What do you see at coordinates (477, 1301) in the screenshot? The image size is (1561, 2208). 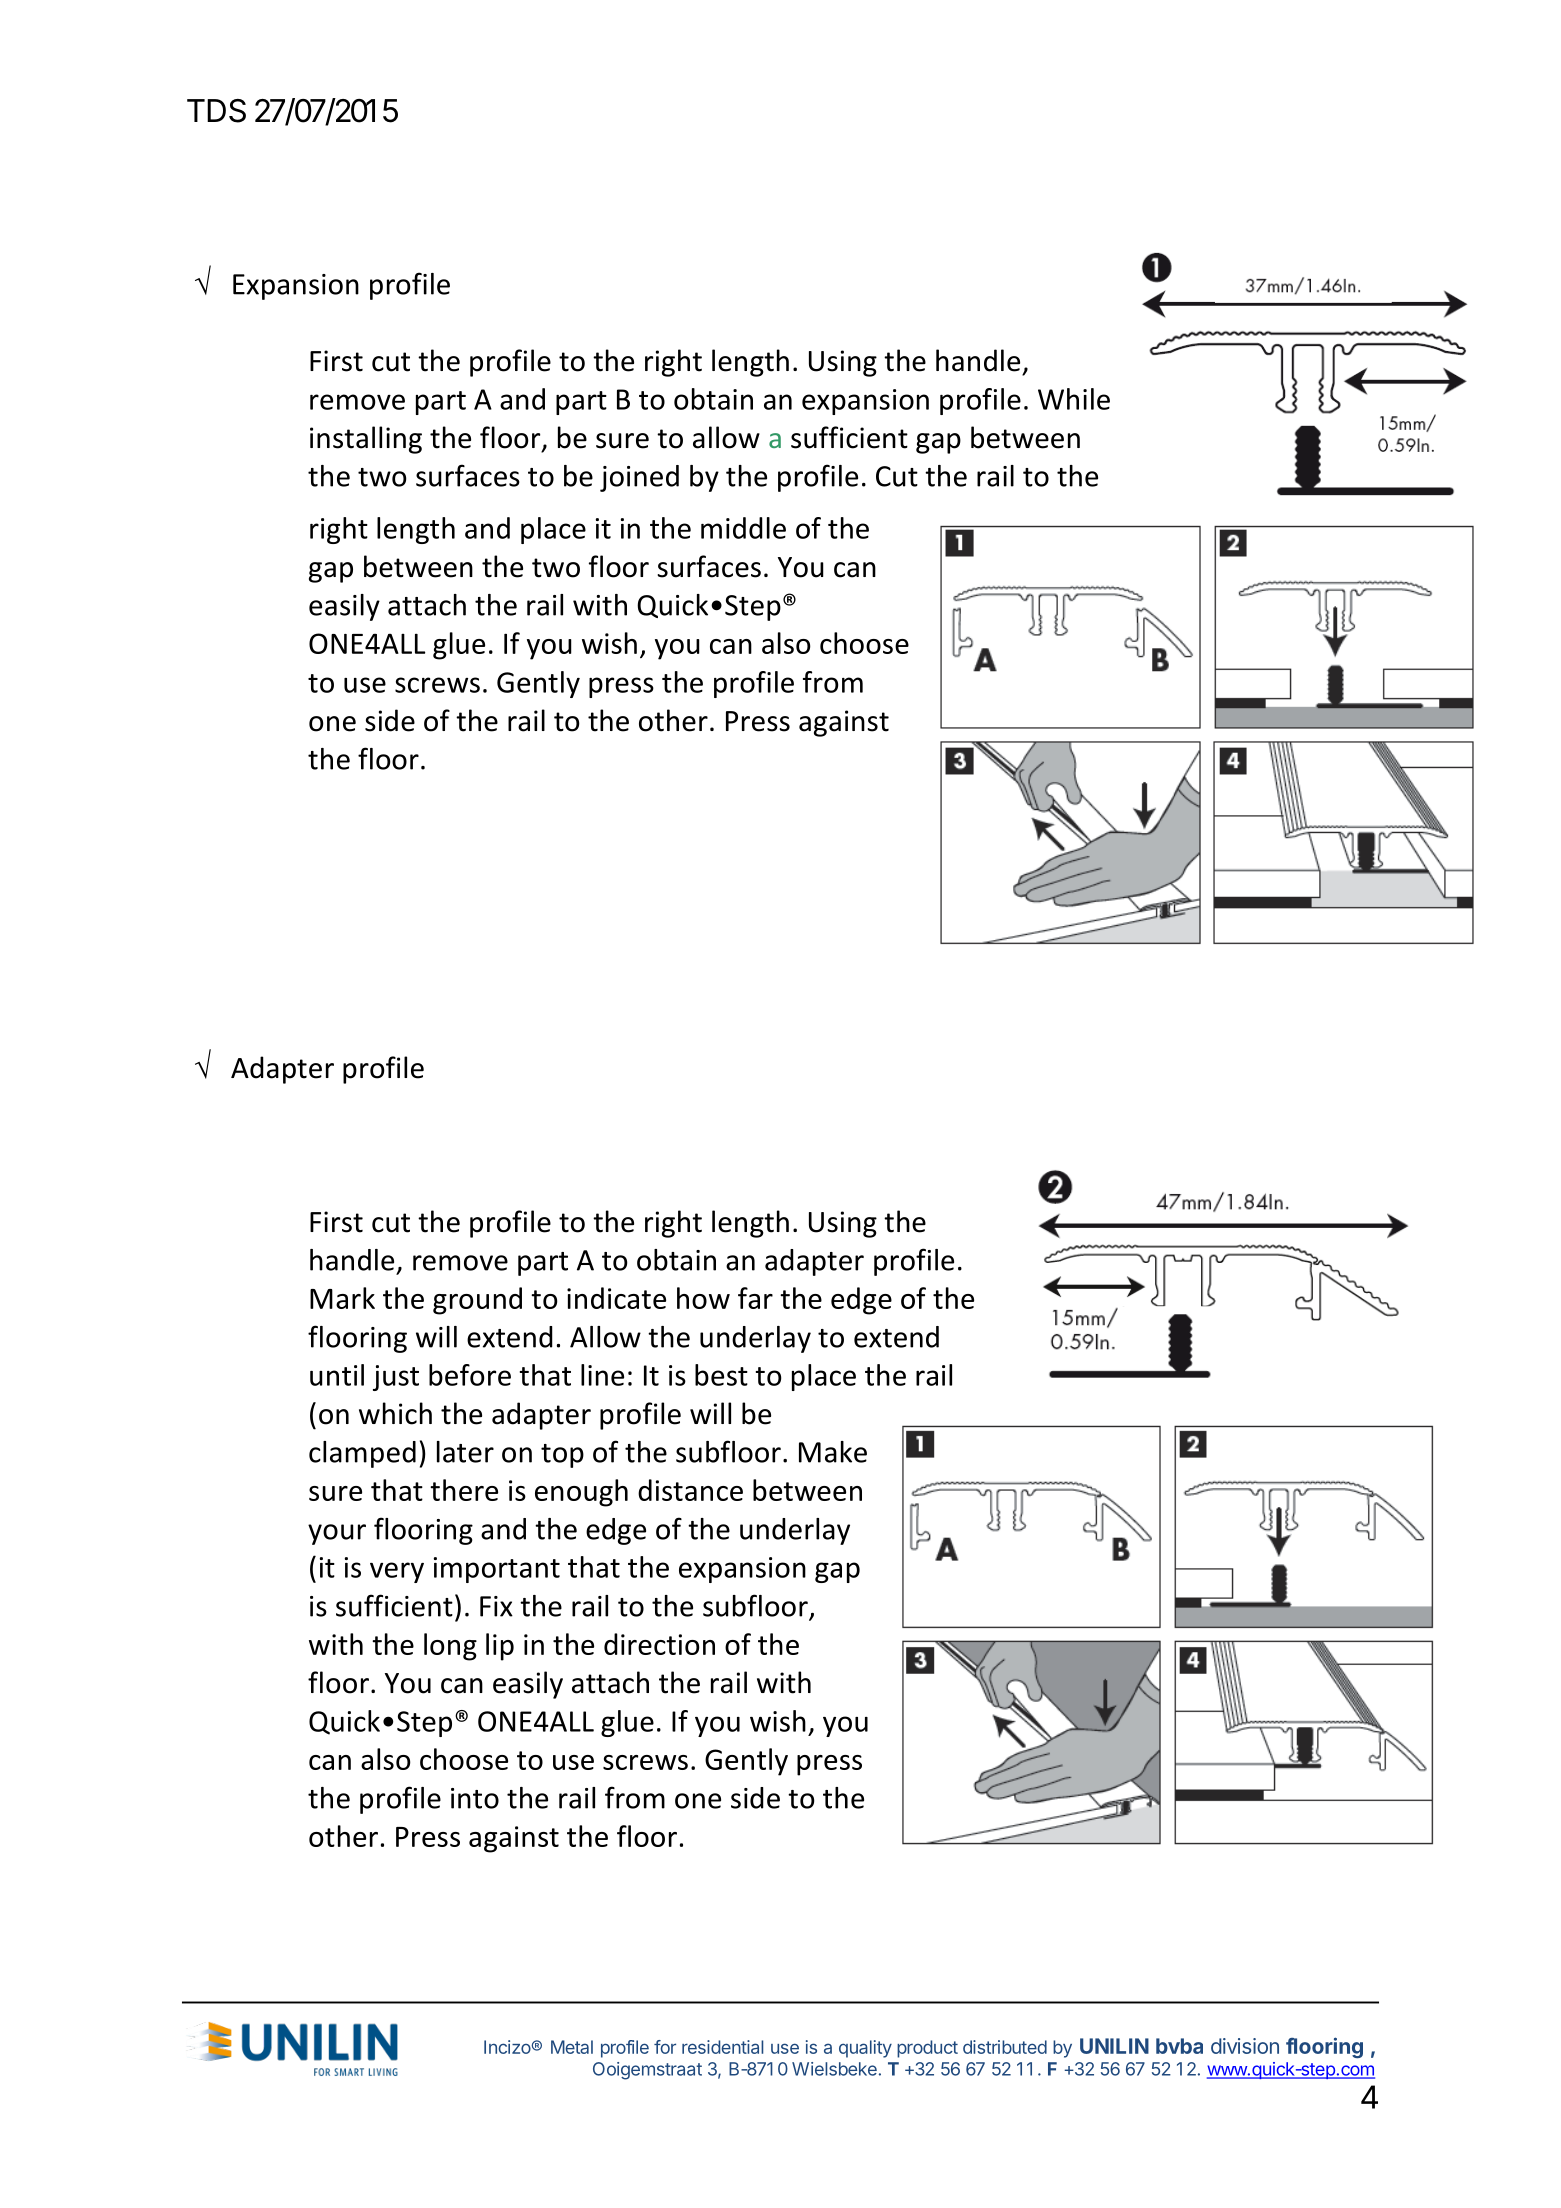 I see `ground` at bounding box center [477, 1301].
